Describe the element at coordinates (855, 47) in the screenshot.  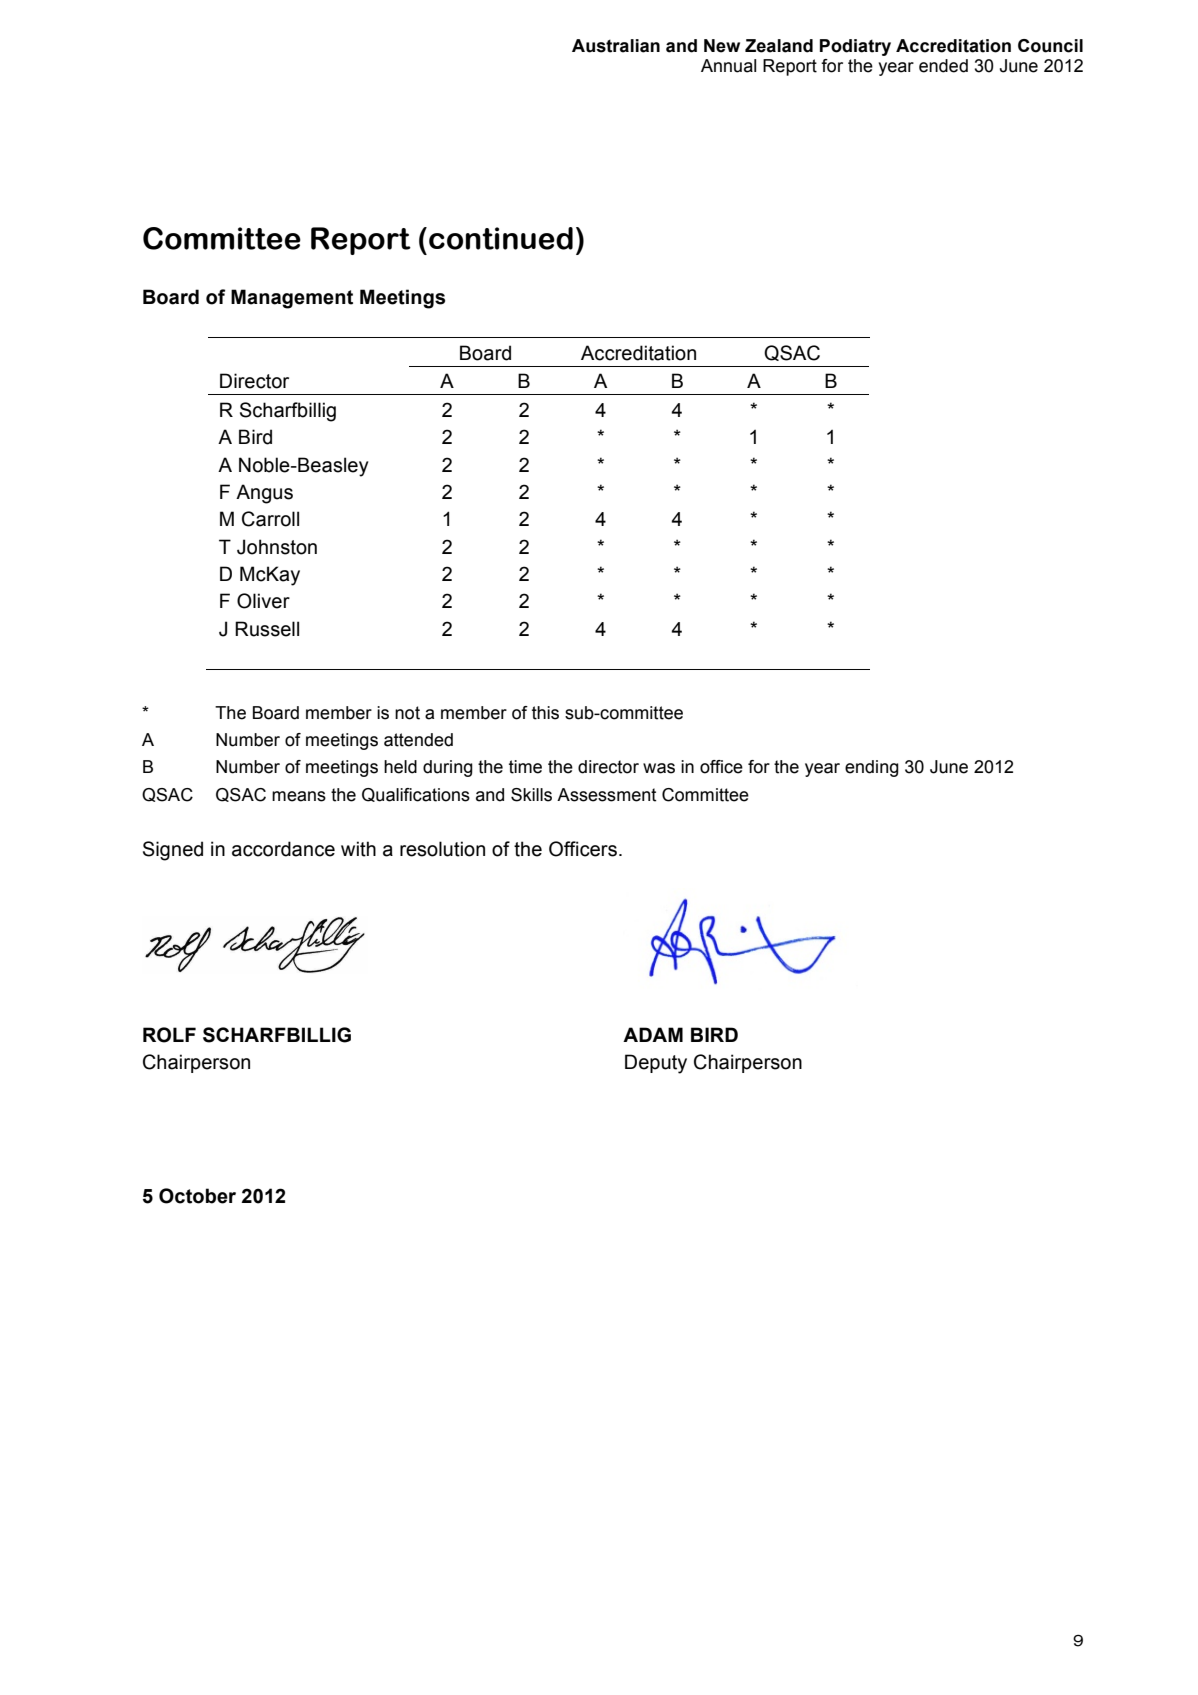
I see `Podiatry` at that location.
